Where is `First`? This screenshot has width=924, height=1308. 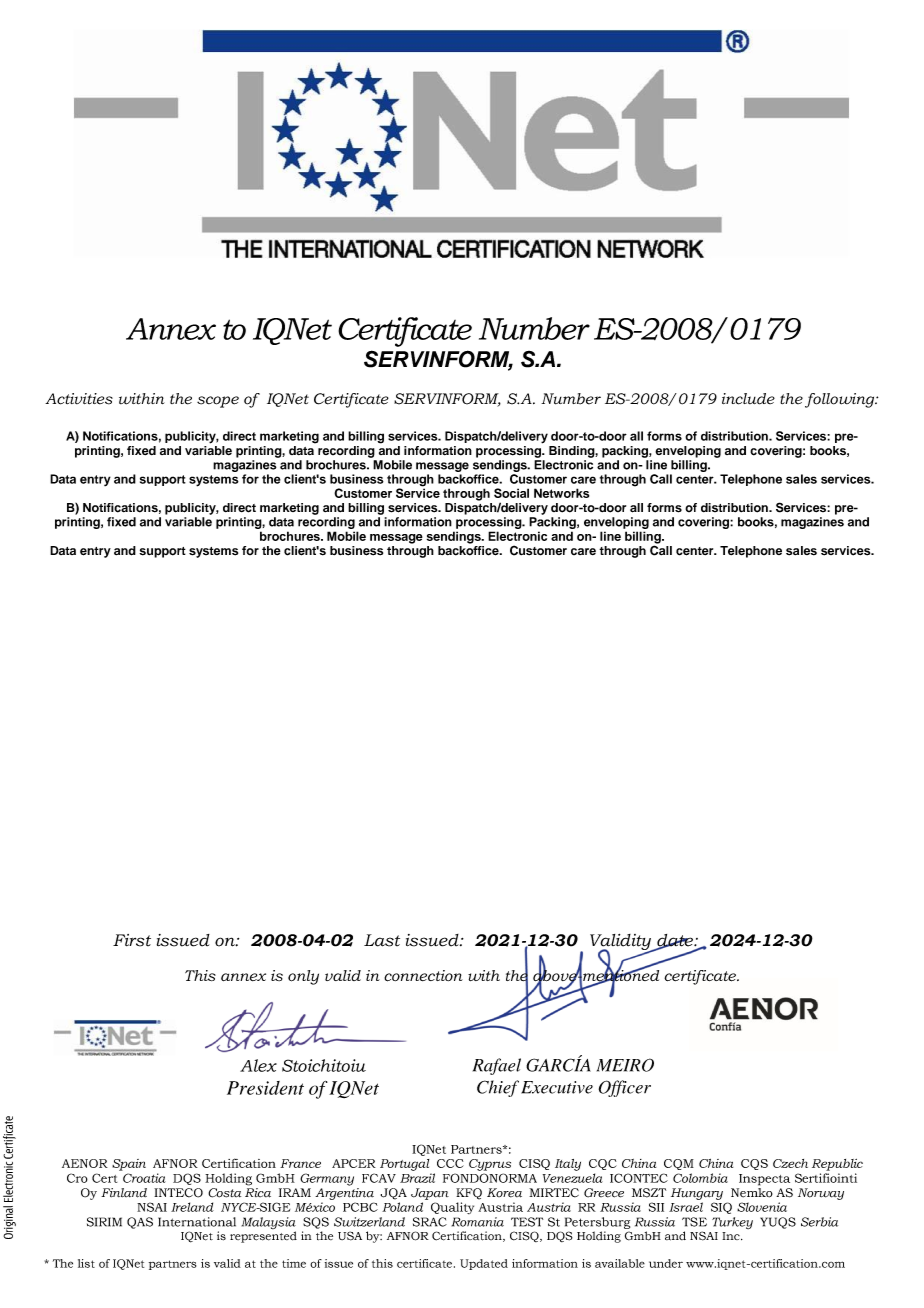
First is located at coordinates (132, 940).
